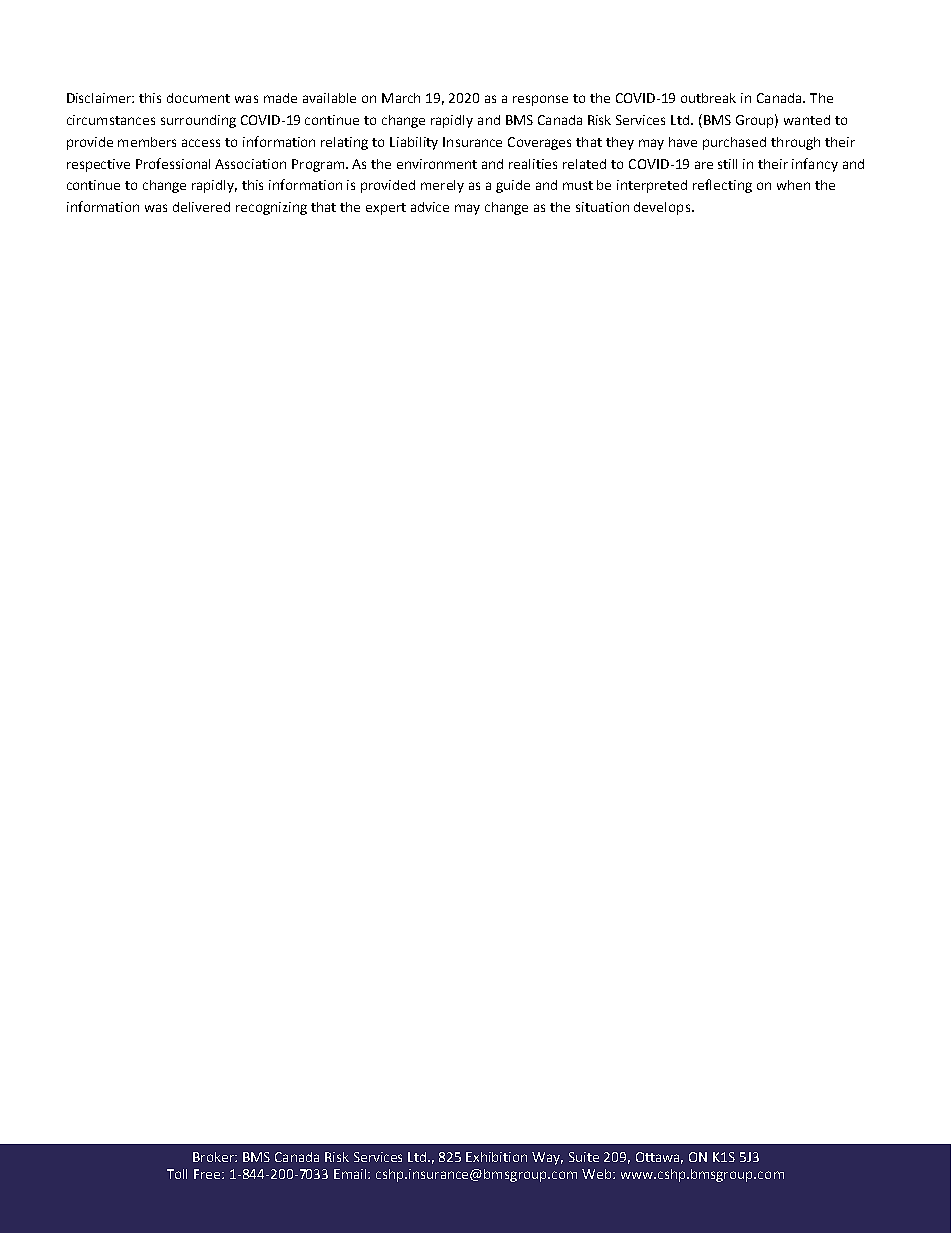 The height and width of the document is (1233, 952). I want to click on Toll, so click(177, 1174).
